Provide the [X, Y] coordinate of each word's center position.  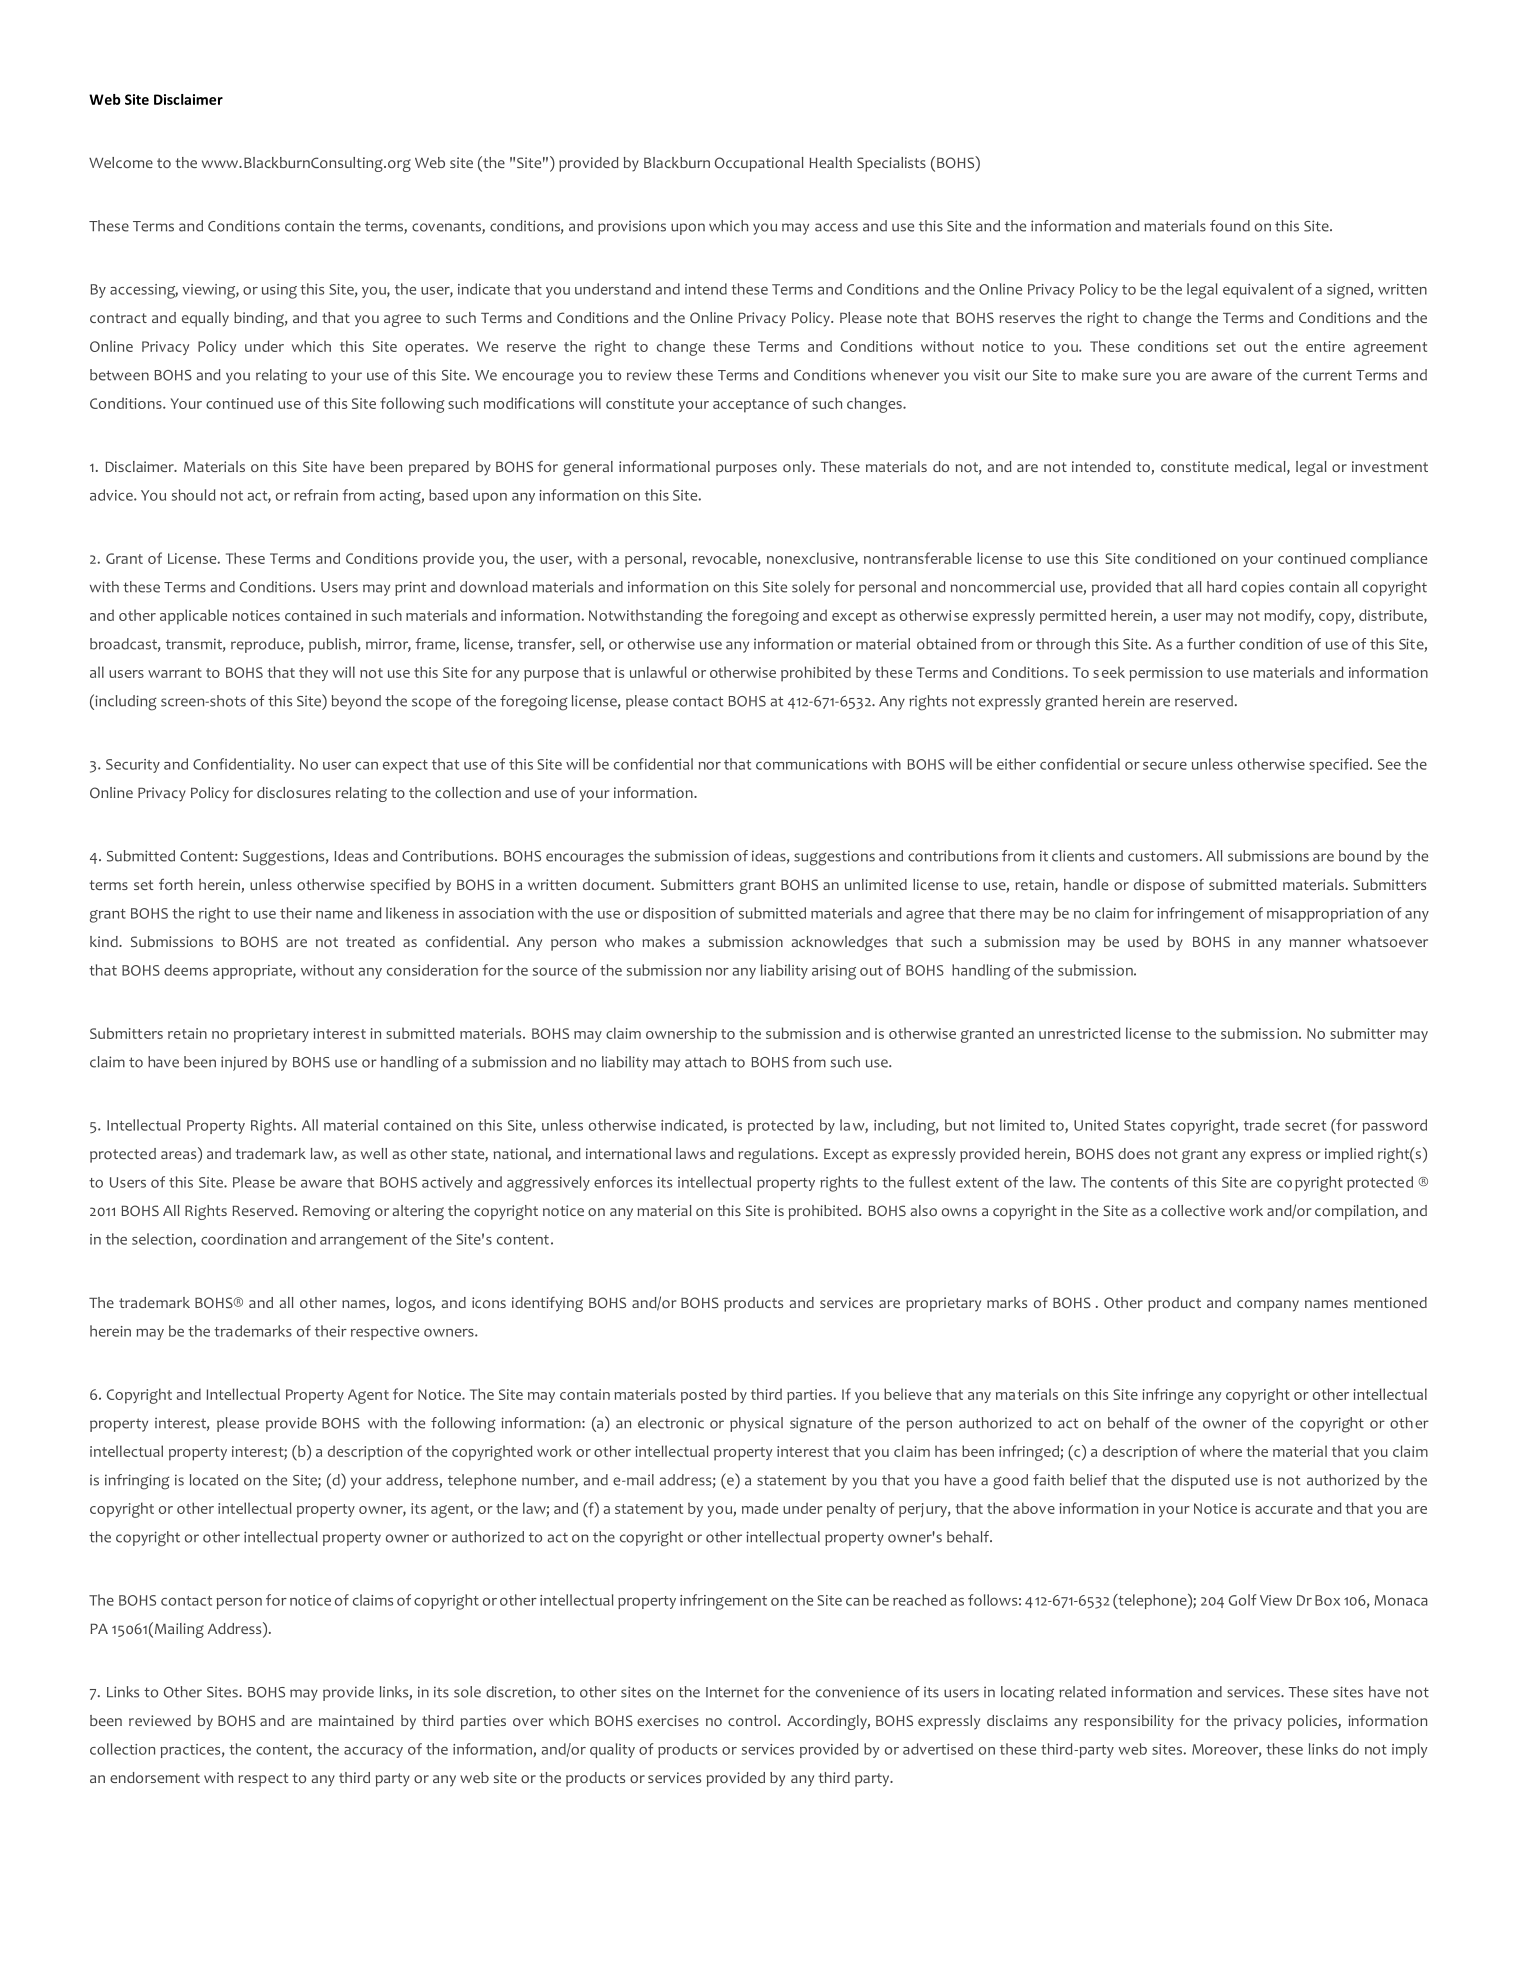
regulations [777, 1155]
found [1230, 226]
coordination [244, 1239]
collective [1193, 1211]
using [279, 291]
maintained [356, 1720]
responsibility [1129, 1722]
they [313, 673]
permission [1166, 674]
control [753, 1721]
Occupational [759, 164]
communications [811, 764]
